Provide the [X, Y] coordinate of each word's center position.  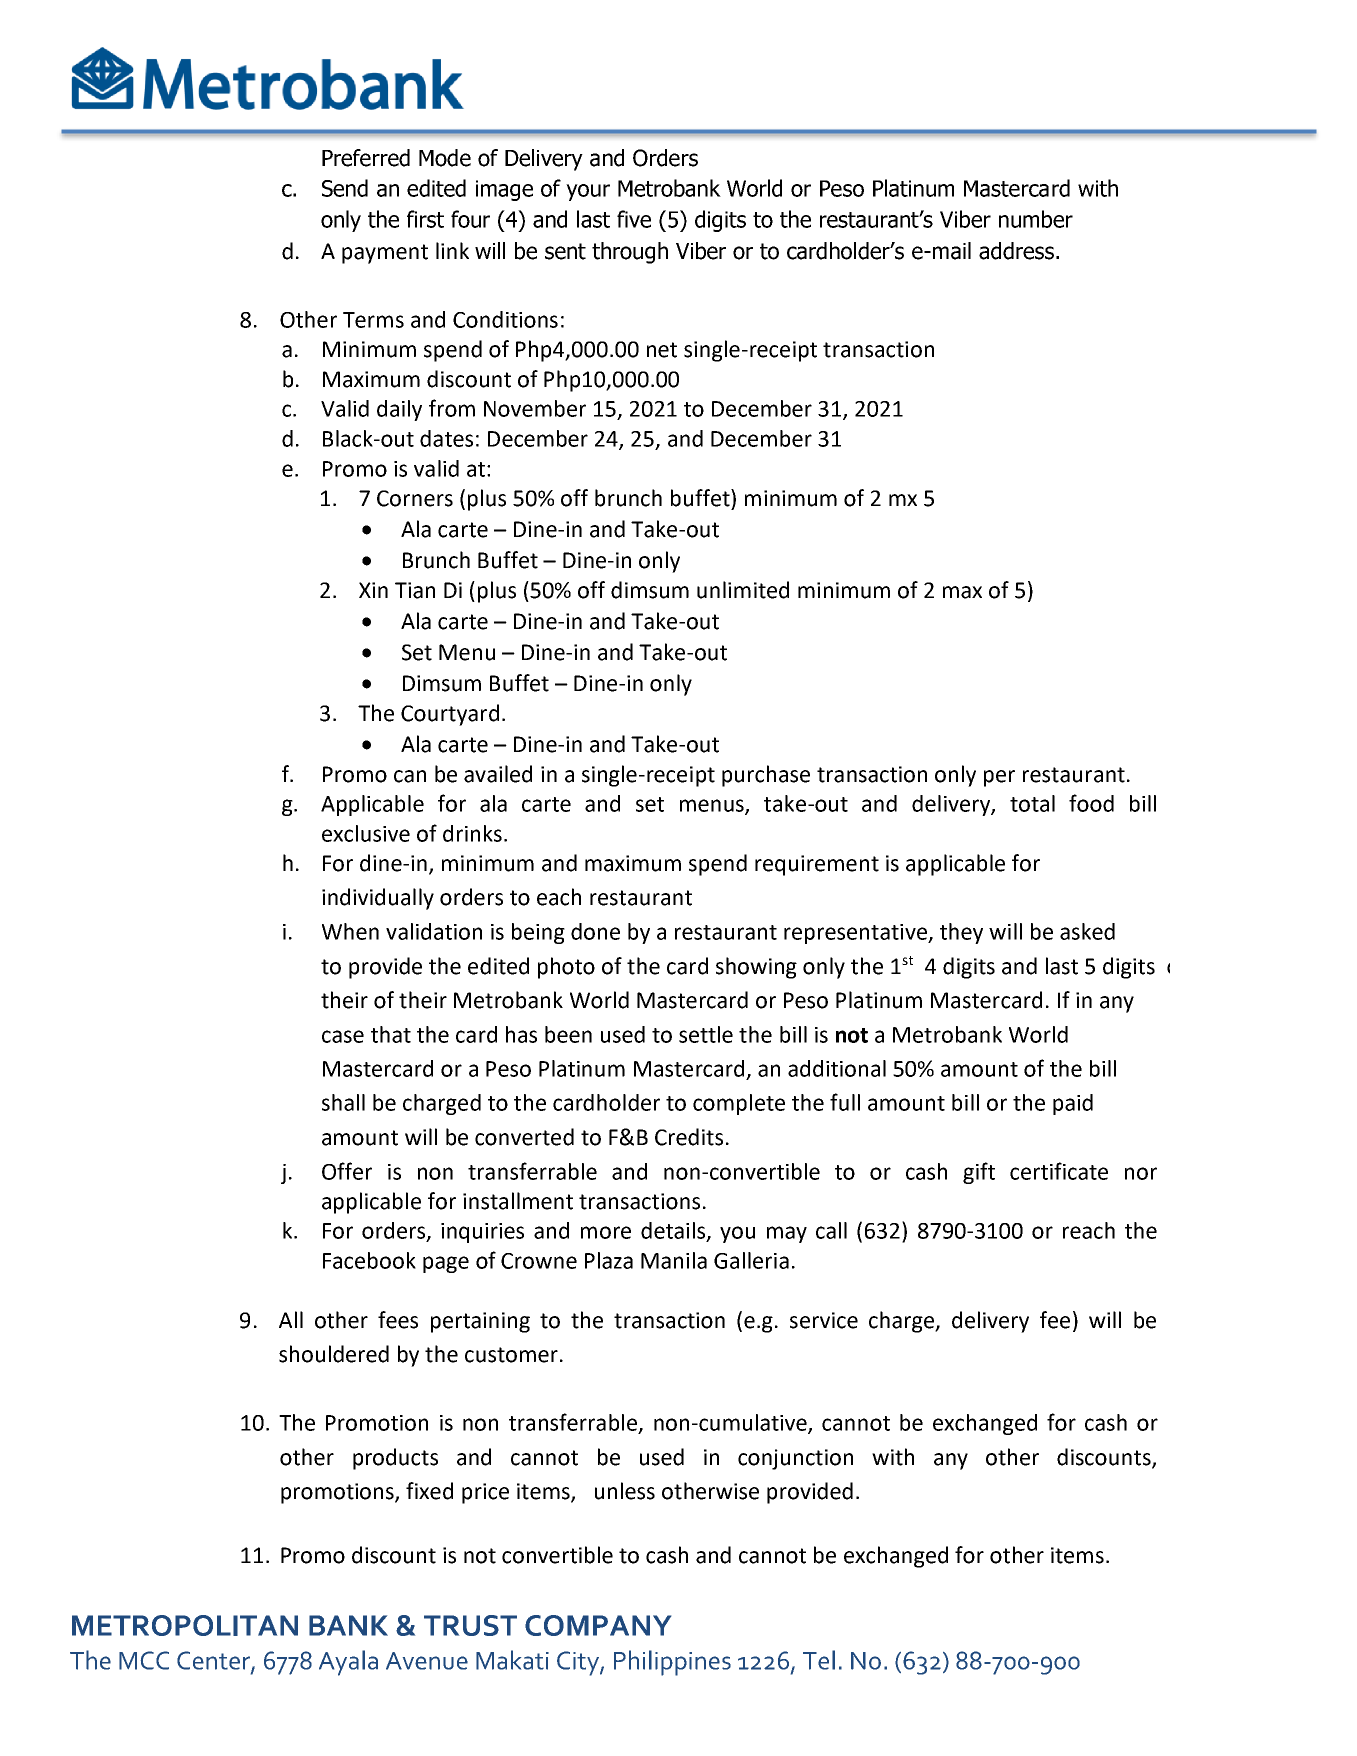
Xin [373, 590]
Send [345, 188]
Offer [347, 1171]
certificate [1059, 1171]
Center [214, 1661]
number [1036, 219]
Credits [689, 1137]
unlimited [743, 590]
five [634, 219]
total [1032, 803]
